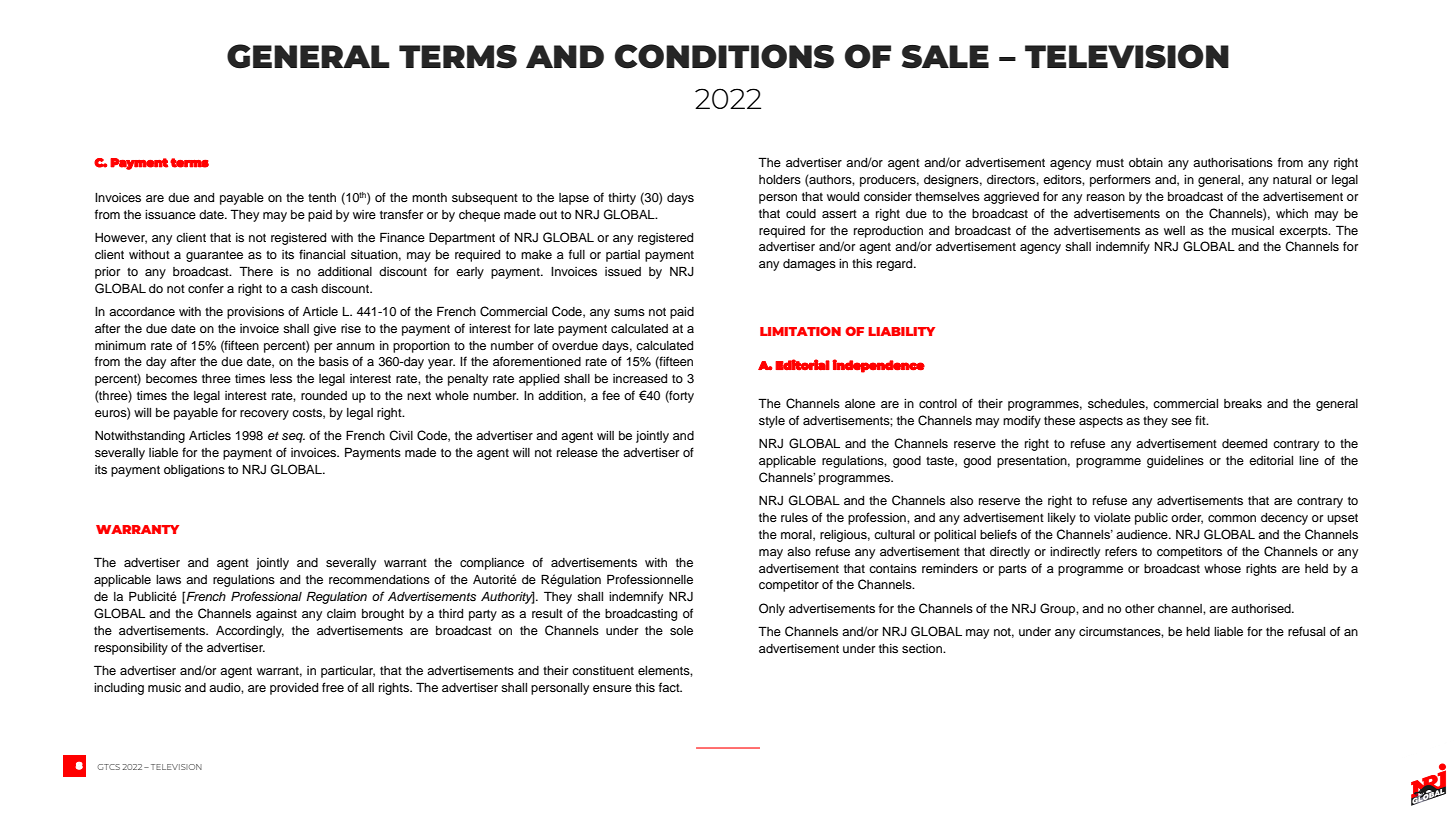  What do you see at coordinates (1174, 230) in the screenshot?
I see `well` at bounding box center [1174, 230].
